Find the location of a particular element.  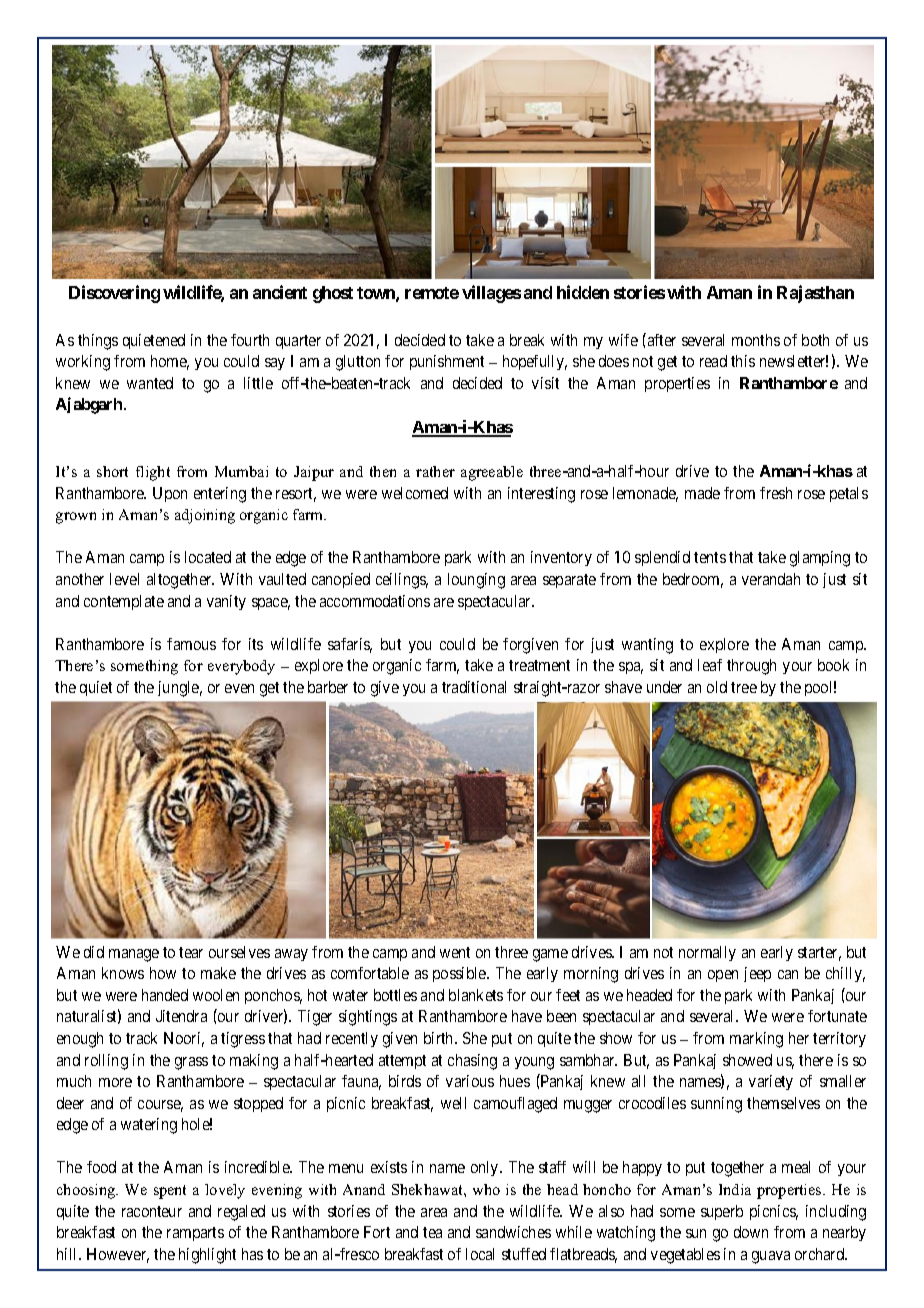

grass is located at coordinates (191, 1063).
